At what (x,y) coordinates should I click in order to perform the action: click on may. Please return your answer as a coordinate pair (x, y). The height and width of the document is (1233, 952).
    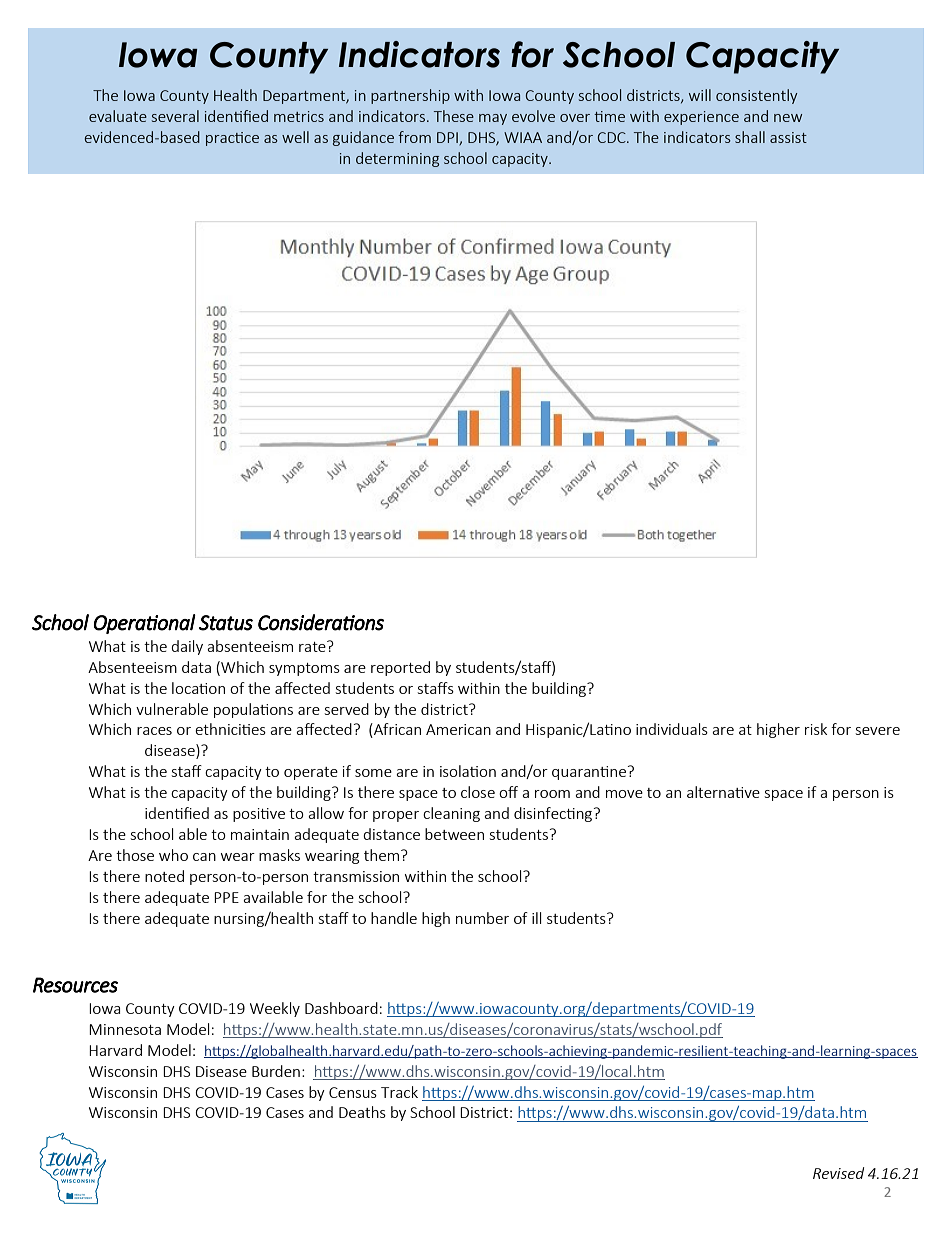
    Looking at the image, I should click on (493, 119).
